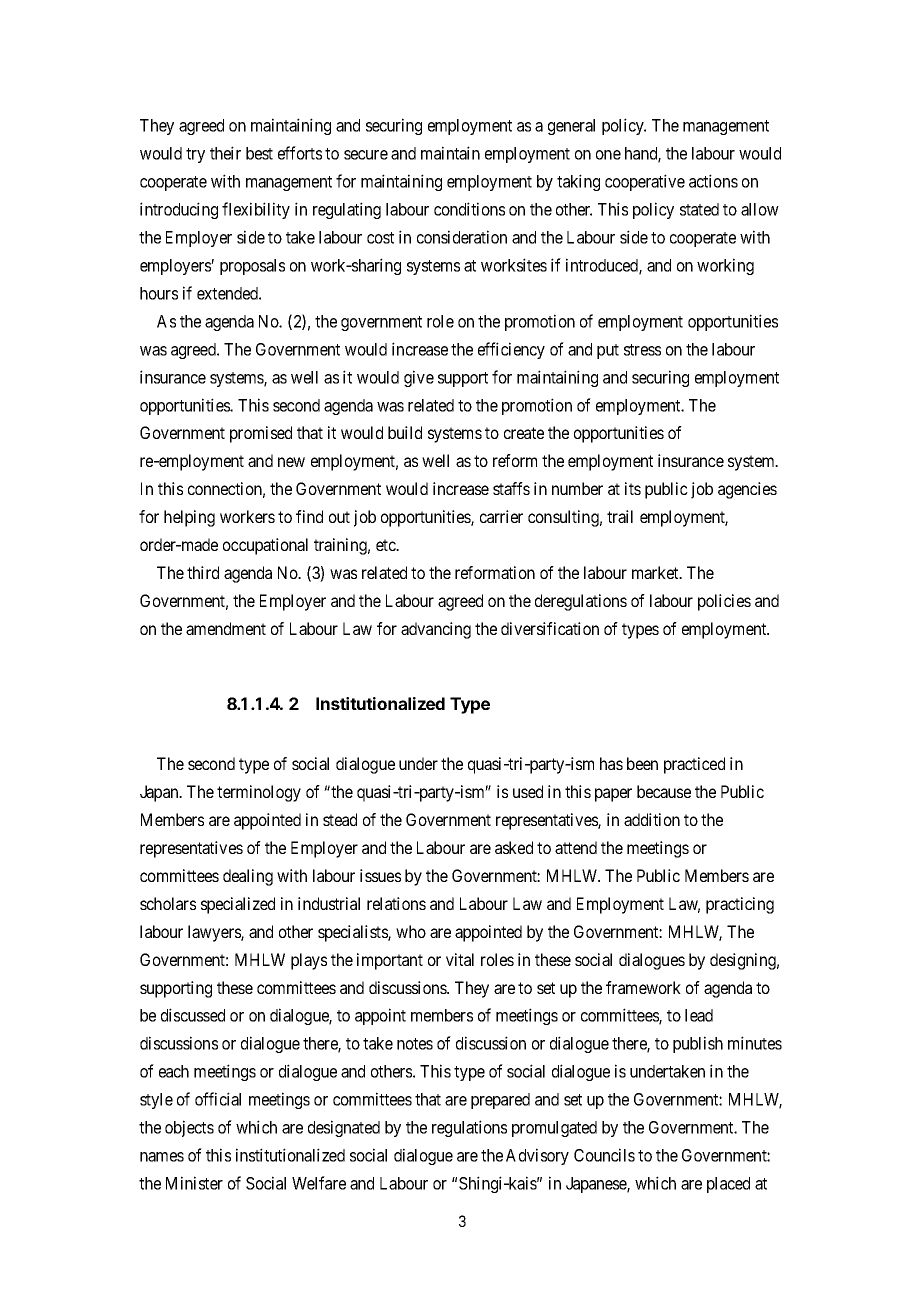  Describe the element at coordinates (501, 516) in the screenshot. I see `carrier` at that location.
